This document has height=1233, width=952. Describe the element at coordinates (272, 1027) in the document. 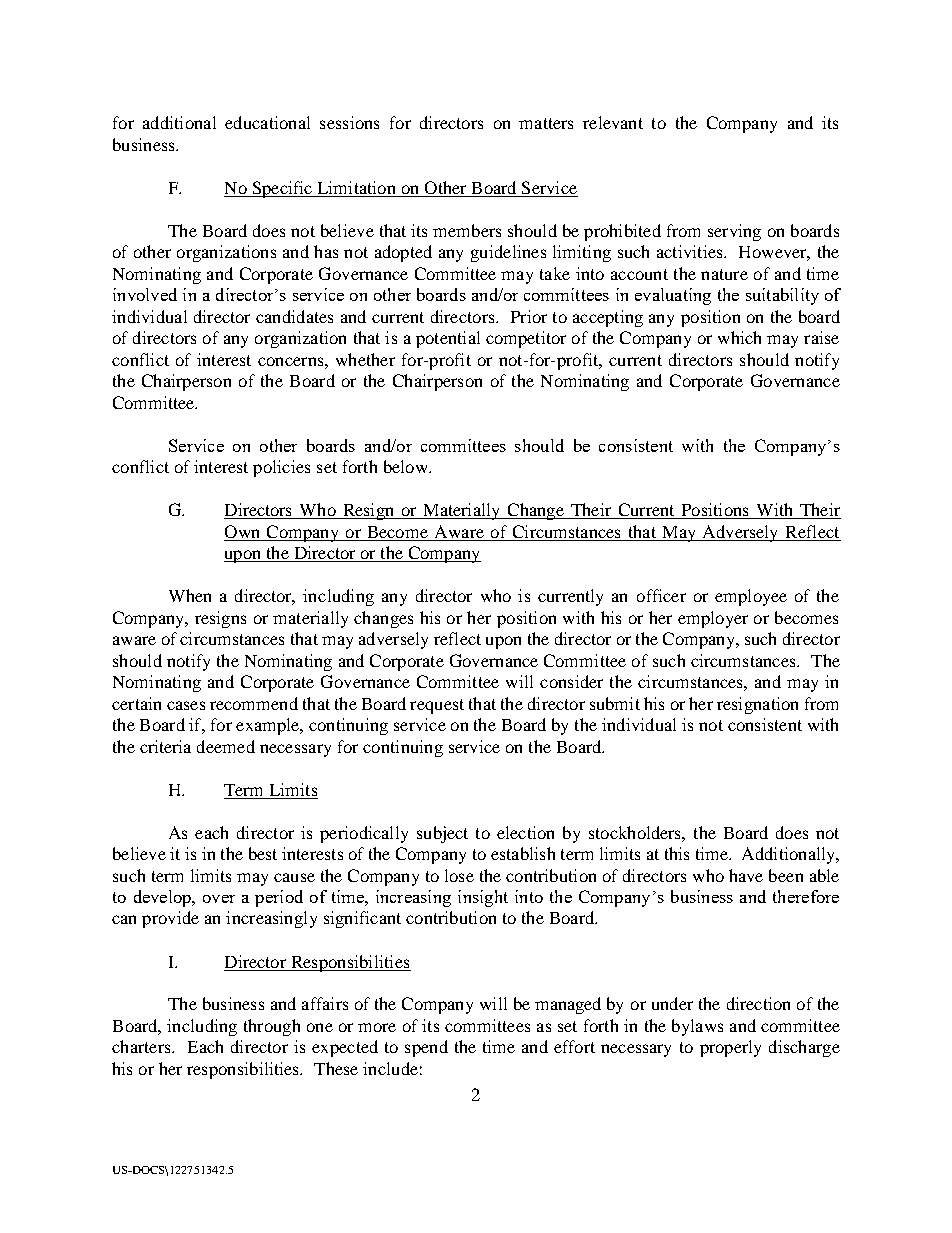

I see `through` at that location.
